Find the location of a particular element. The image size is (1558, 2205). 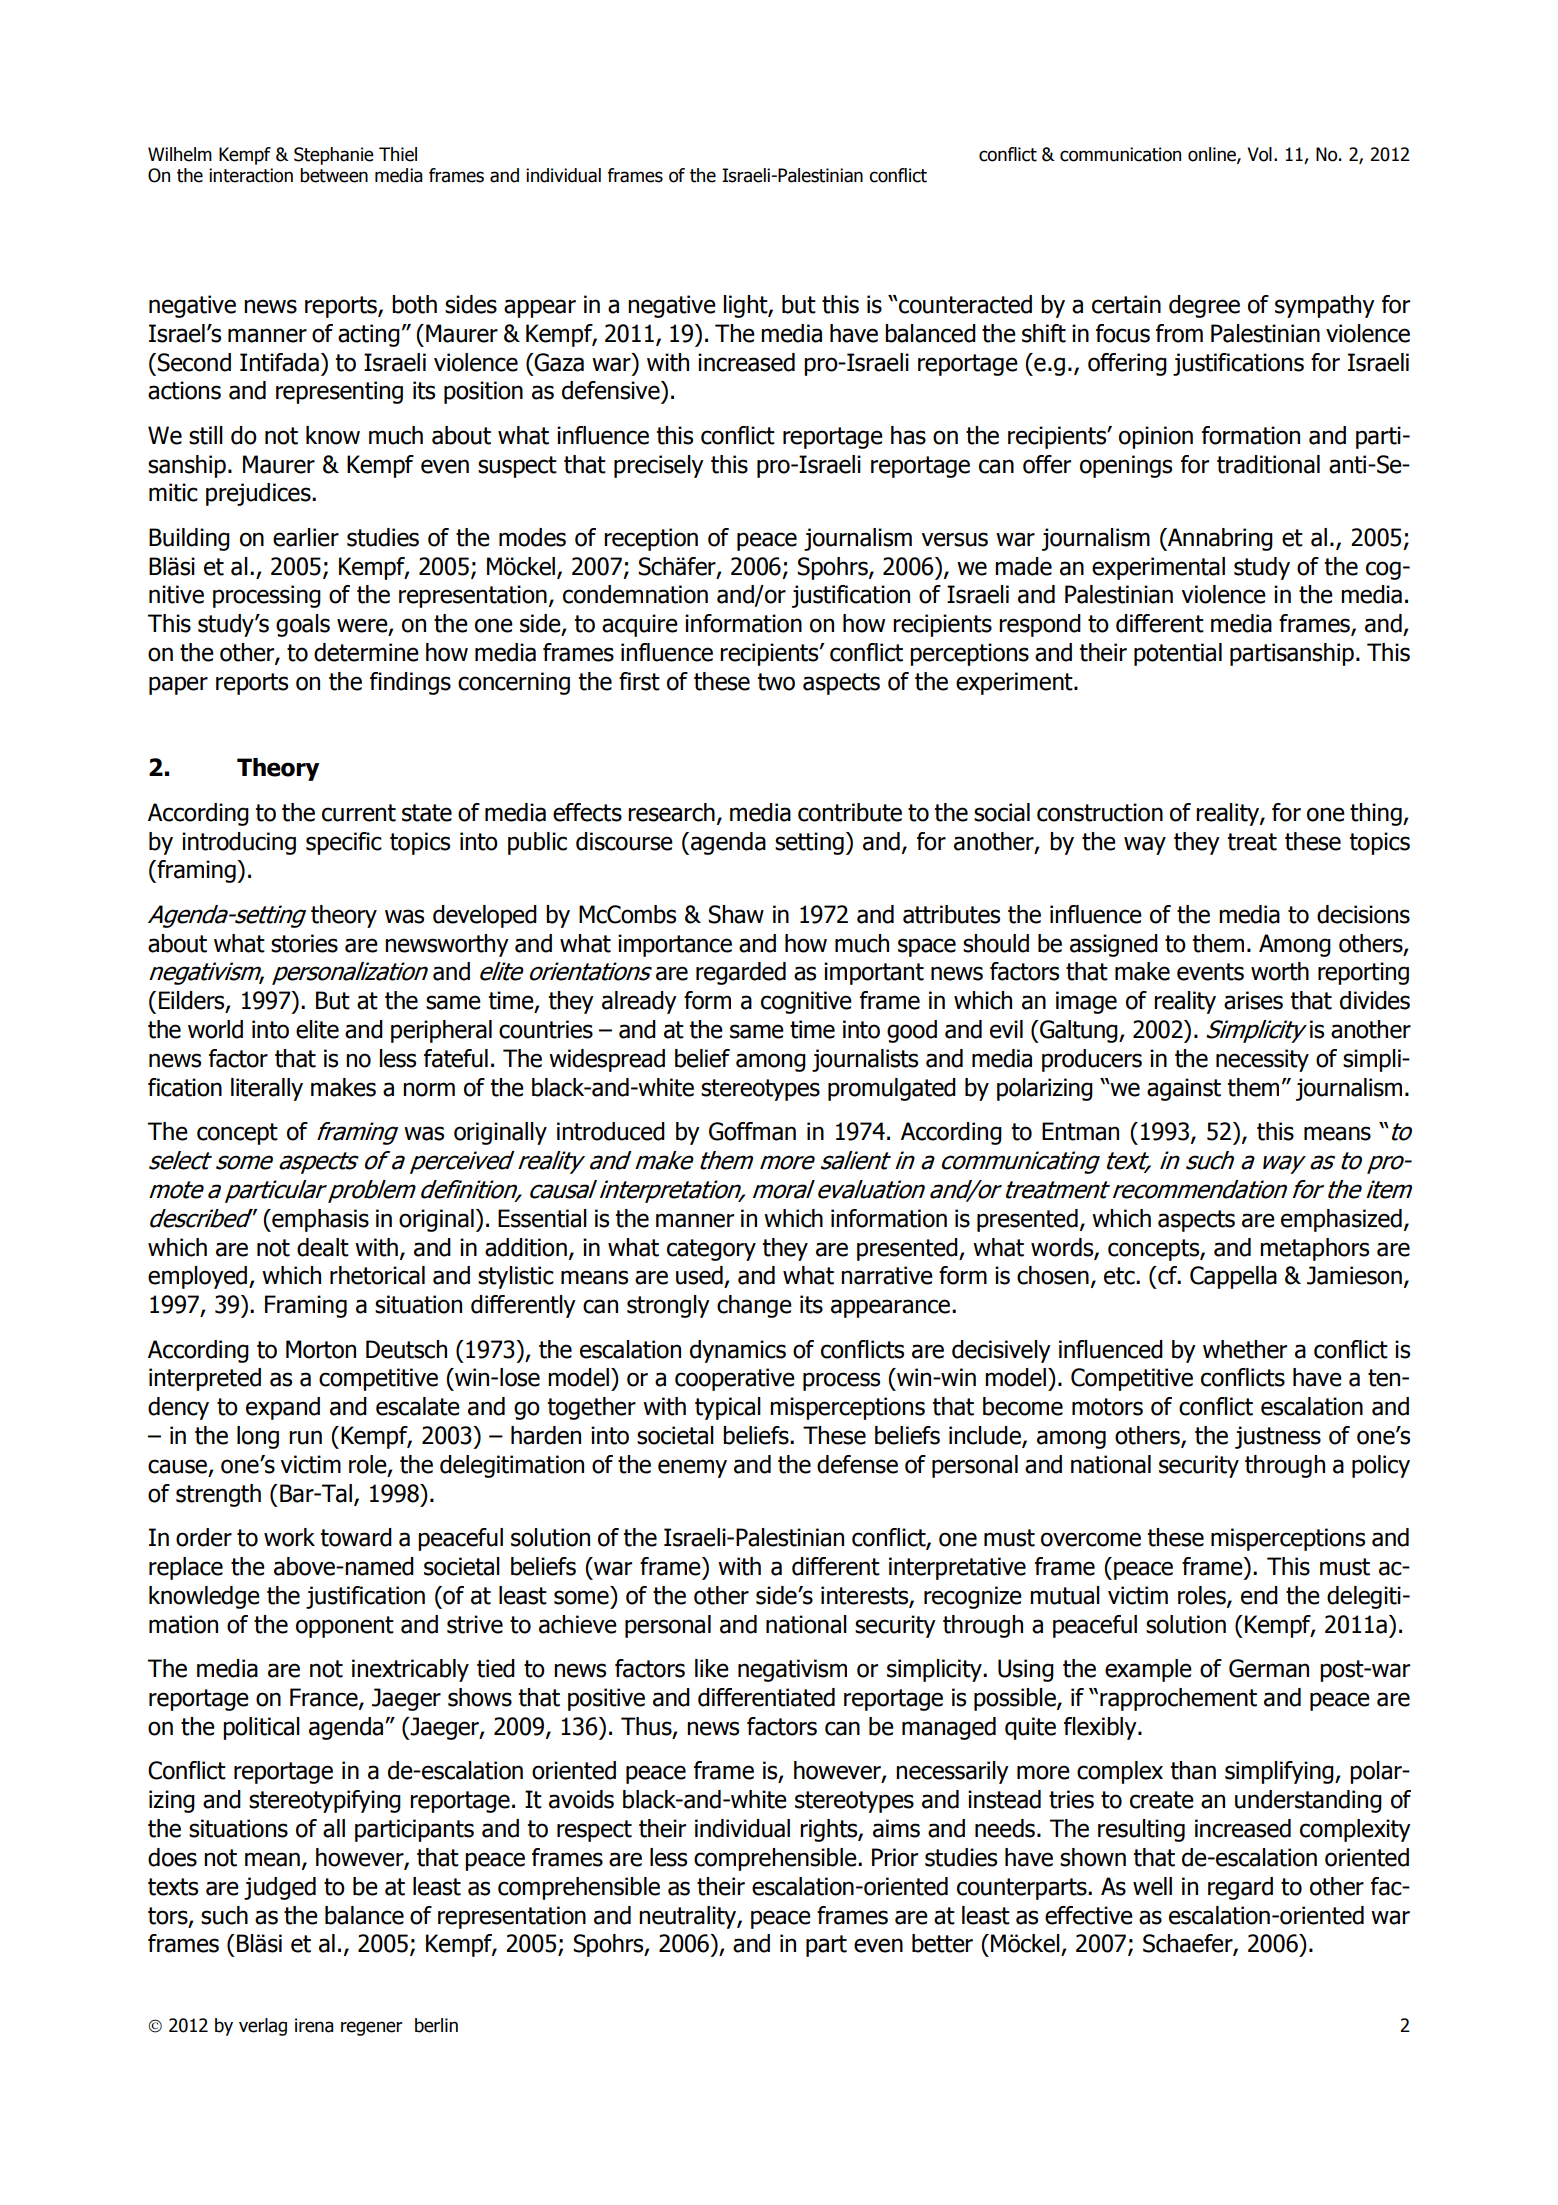

necessity is located at coordinates (1262, 1060).
